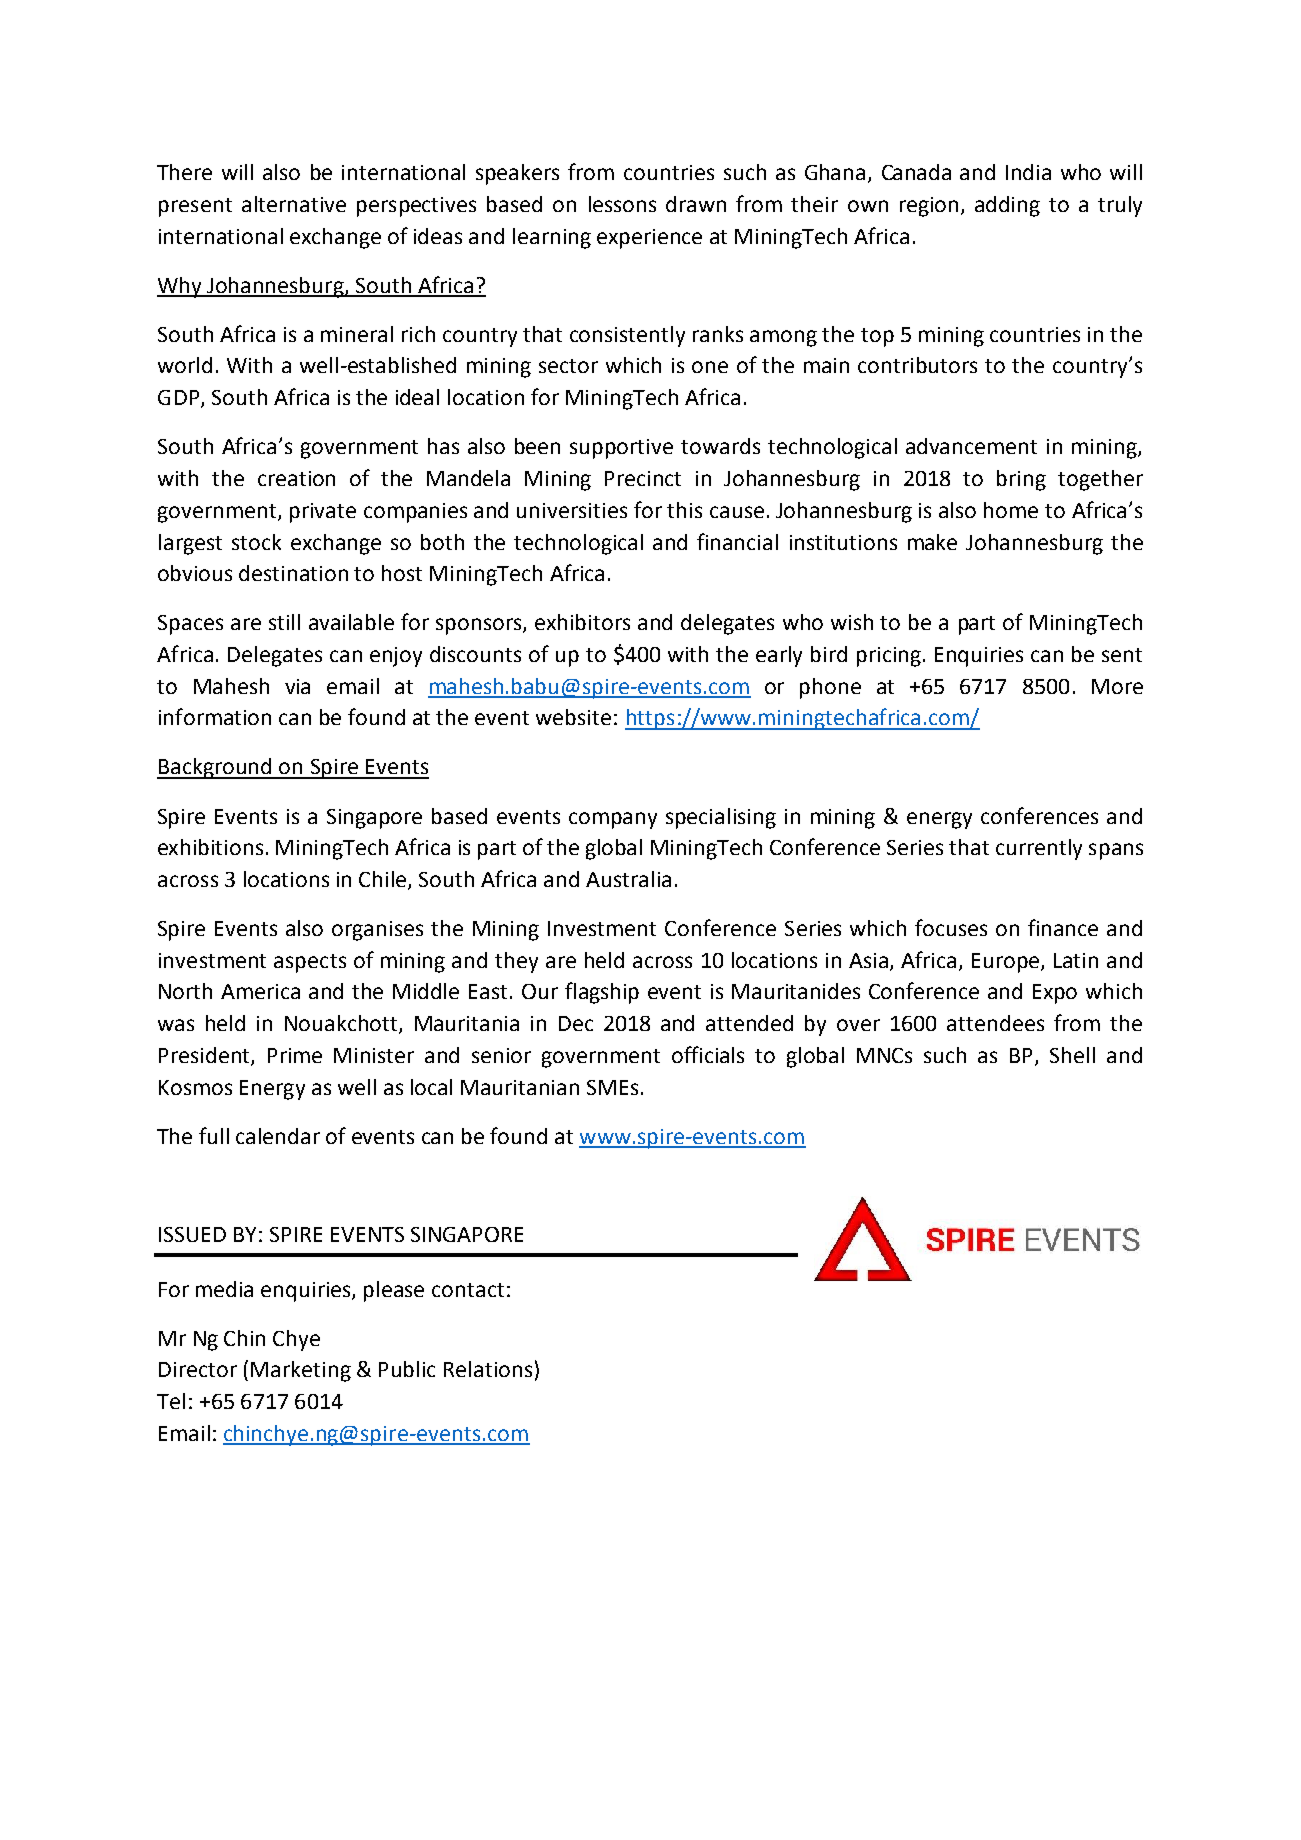 Image resolution: width=1301 pixels, height=1840 pixels. What do you see at coordinates (294, 204) in the screenshot?
I see `alternative` at bounding box center [294, 204].
